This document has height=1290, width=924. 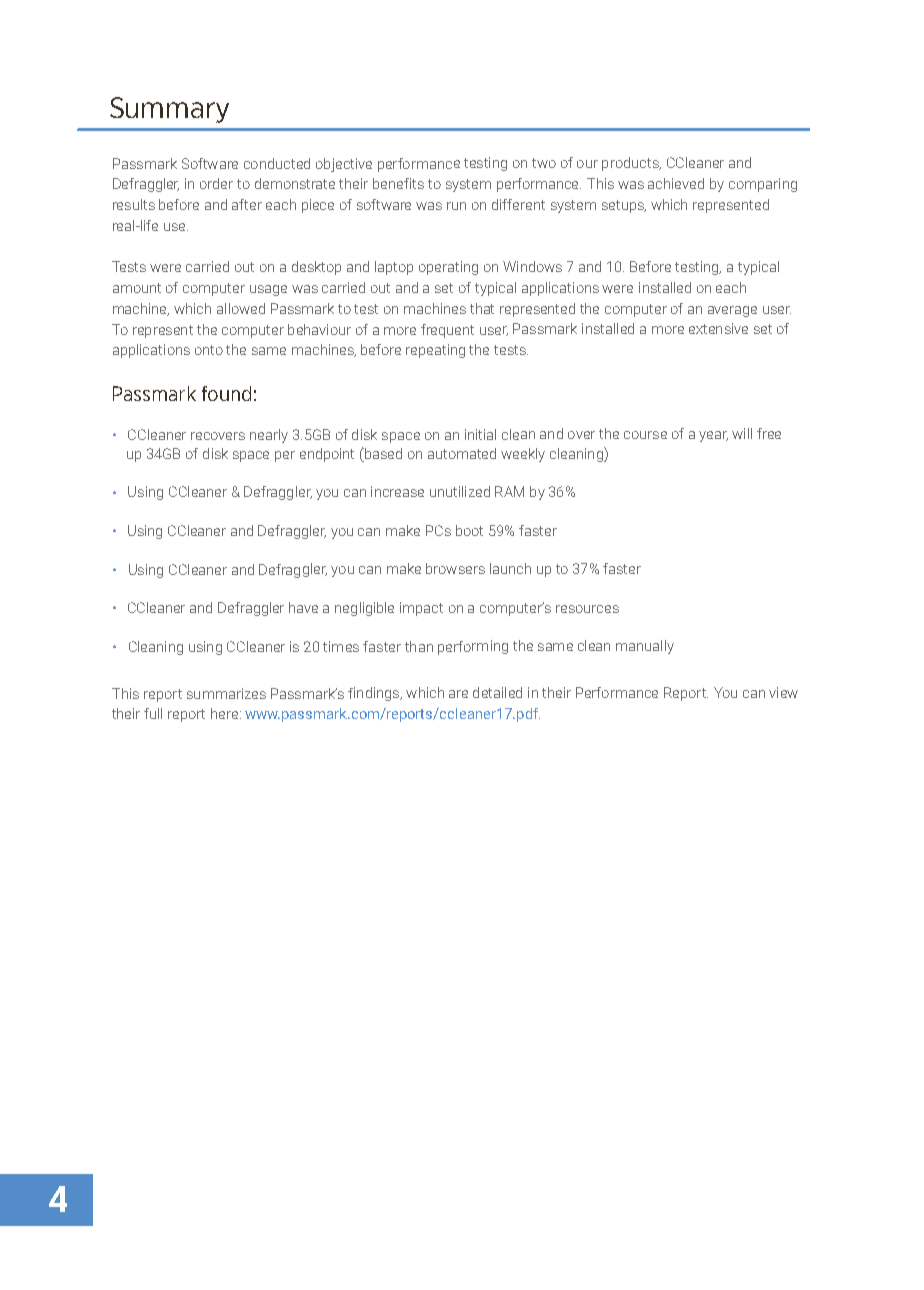 I want to click on year, so click(x=713, y=436).
